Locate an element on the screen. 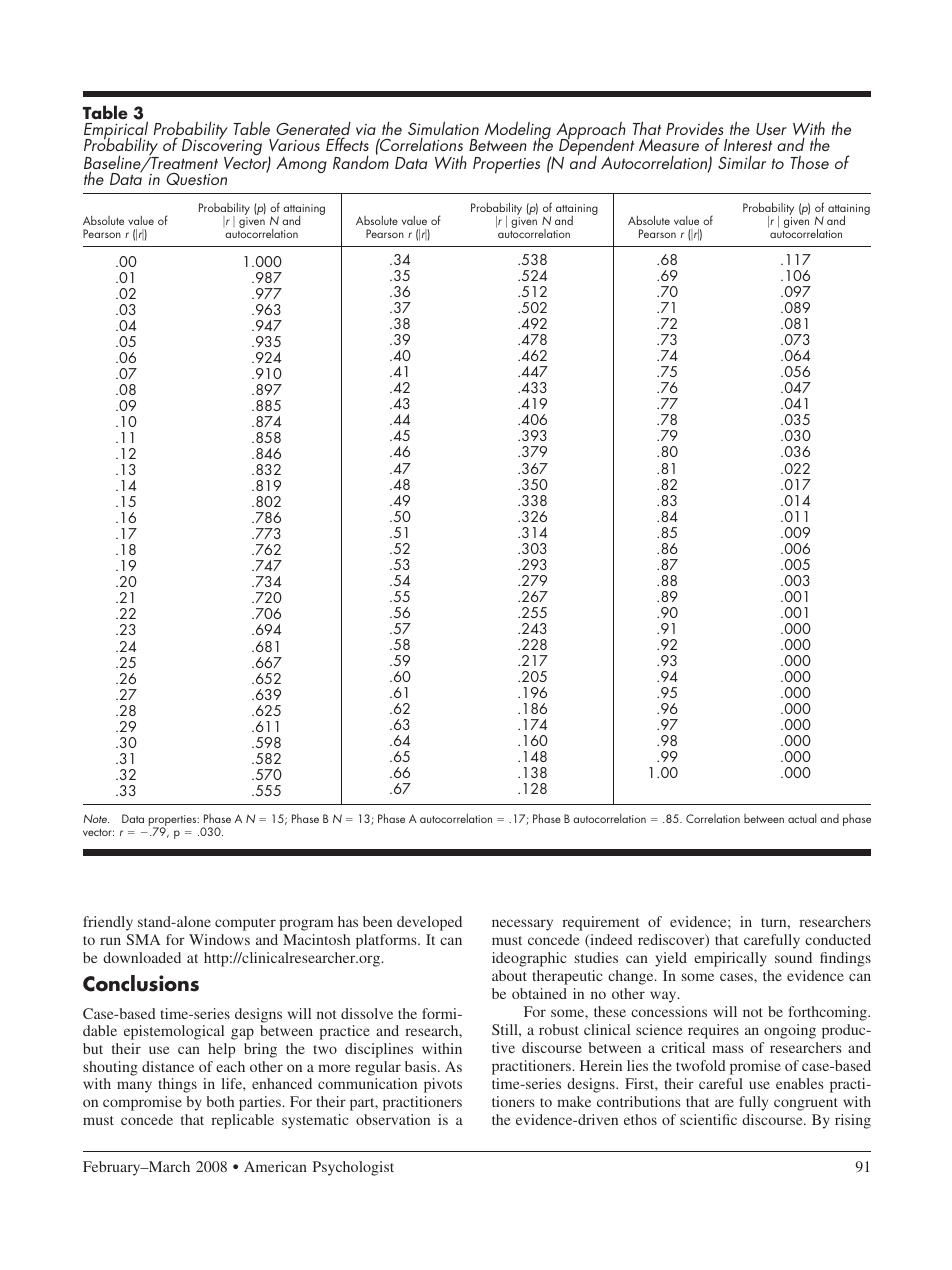 The image size is (952, 1270). developed is located at coordinates (429, 923).
